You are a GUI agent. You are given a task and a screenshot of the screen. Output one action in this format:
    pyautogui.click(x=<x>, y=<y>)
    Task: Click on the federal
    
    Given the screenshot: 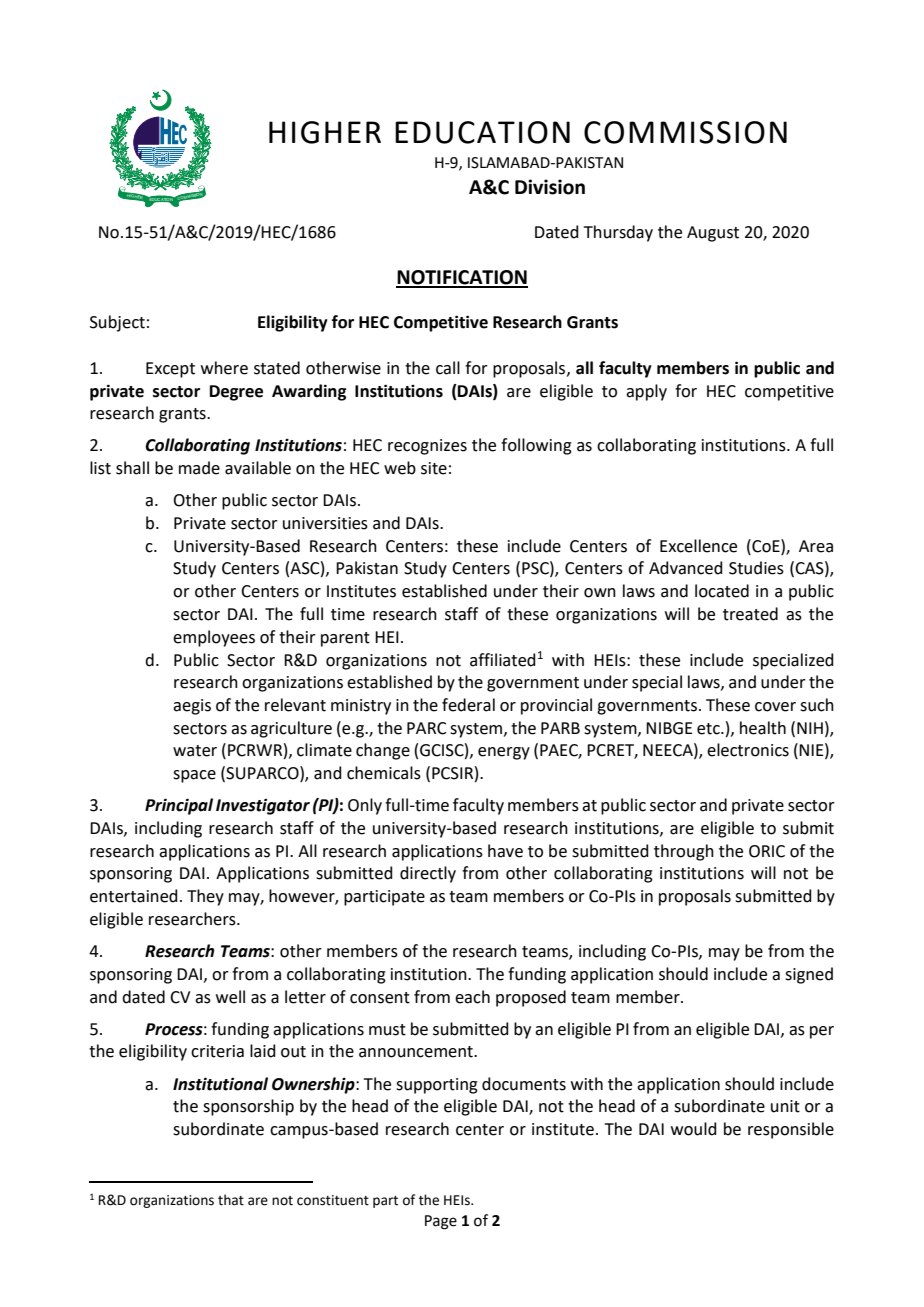 What is the action you would take?
    pyautogui.click(x=468, y=705)
